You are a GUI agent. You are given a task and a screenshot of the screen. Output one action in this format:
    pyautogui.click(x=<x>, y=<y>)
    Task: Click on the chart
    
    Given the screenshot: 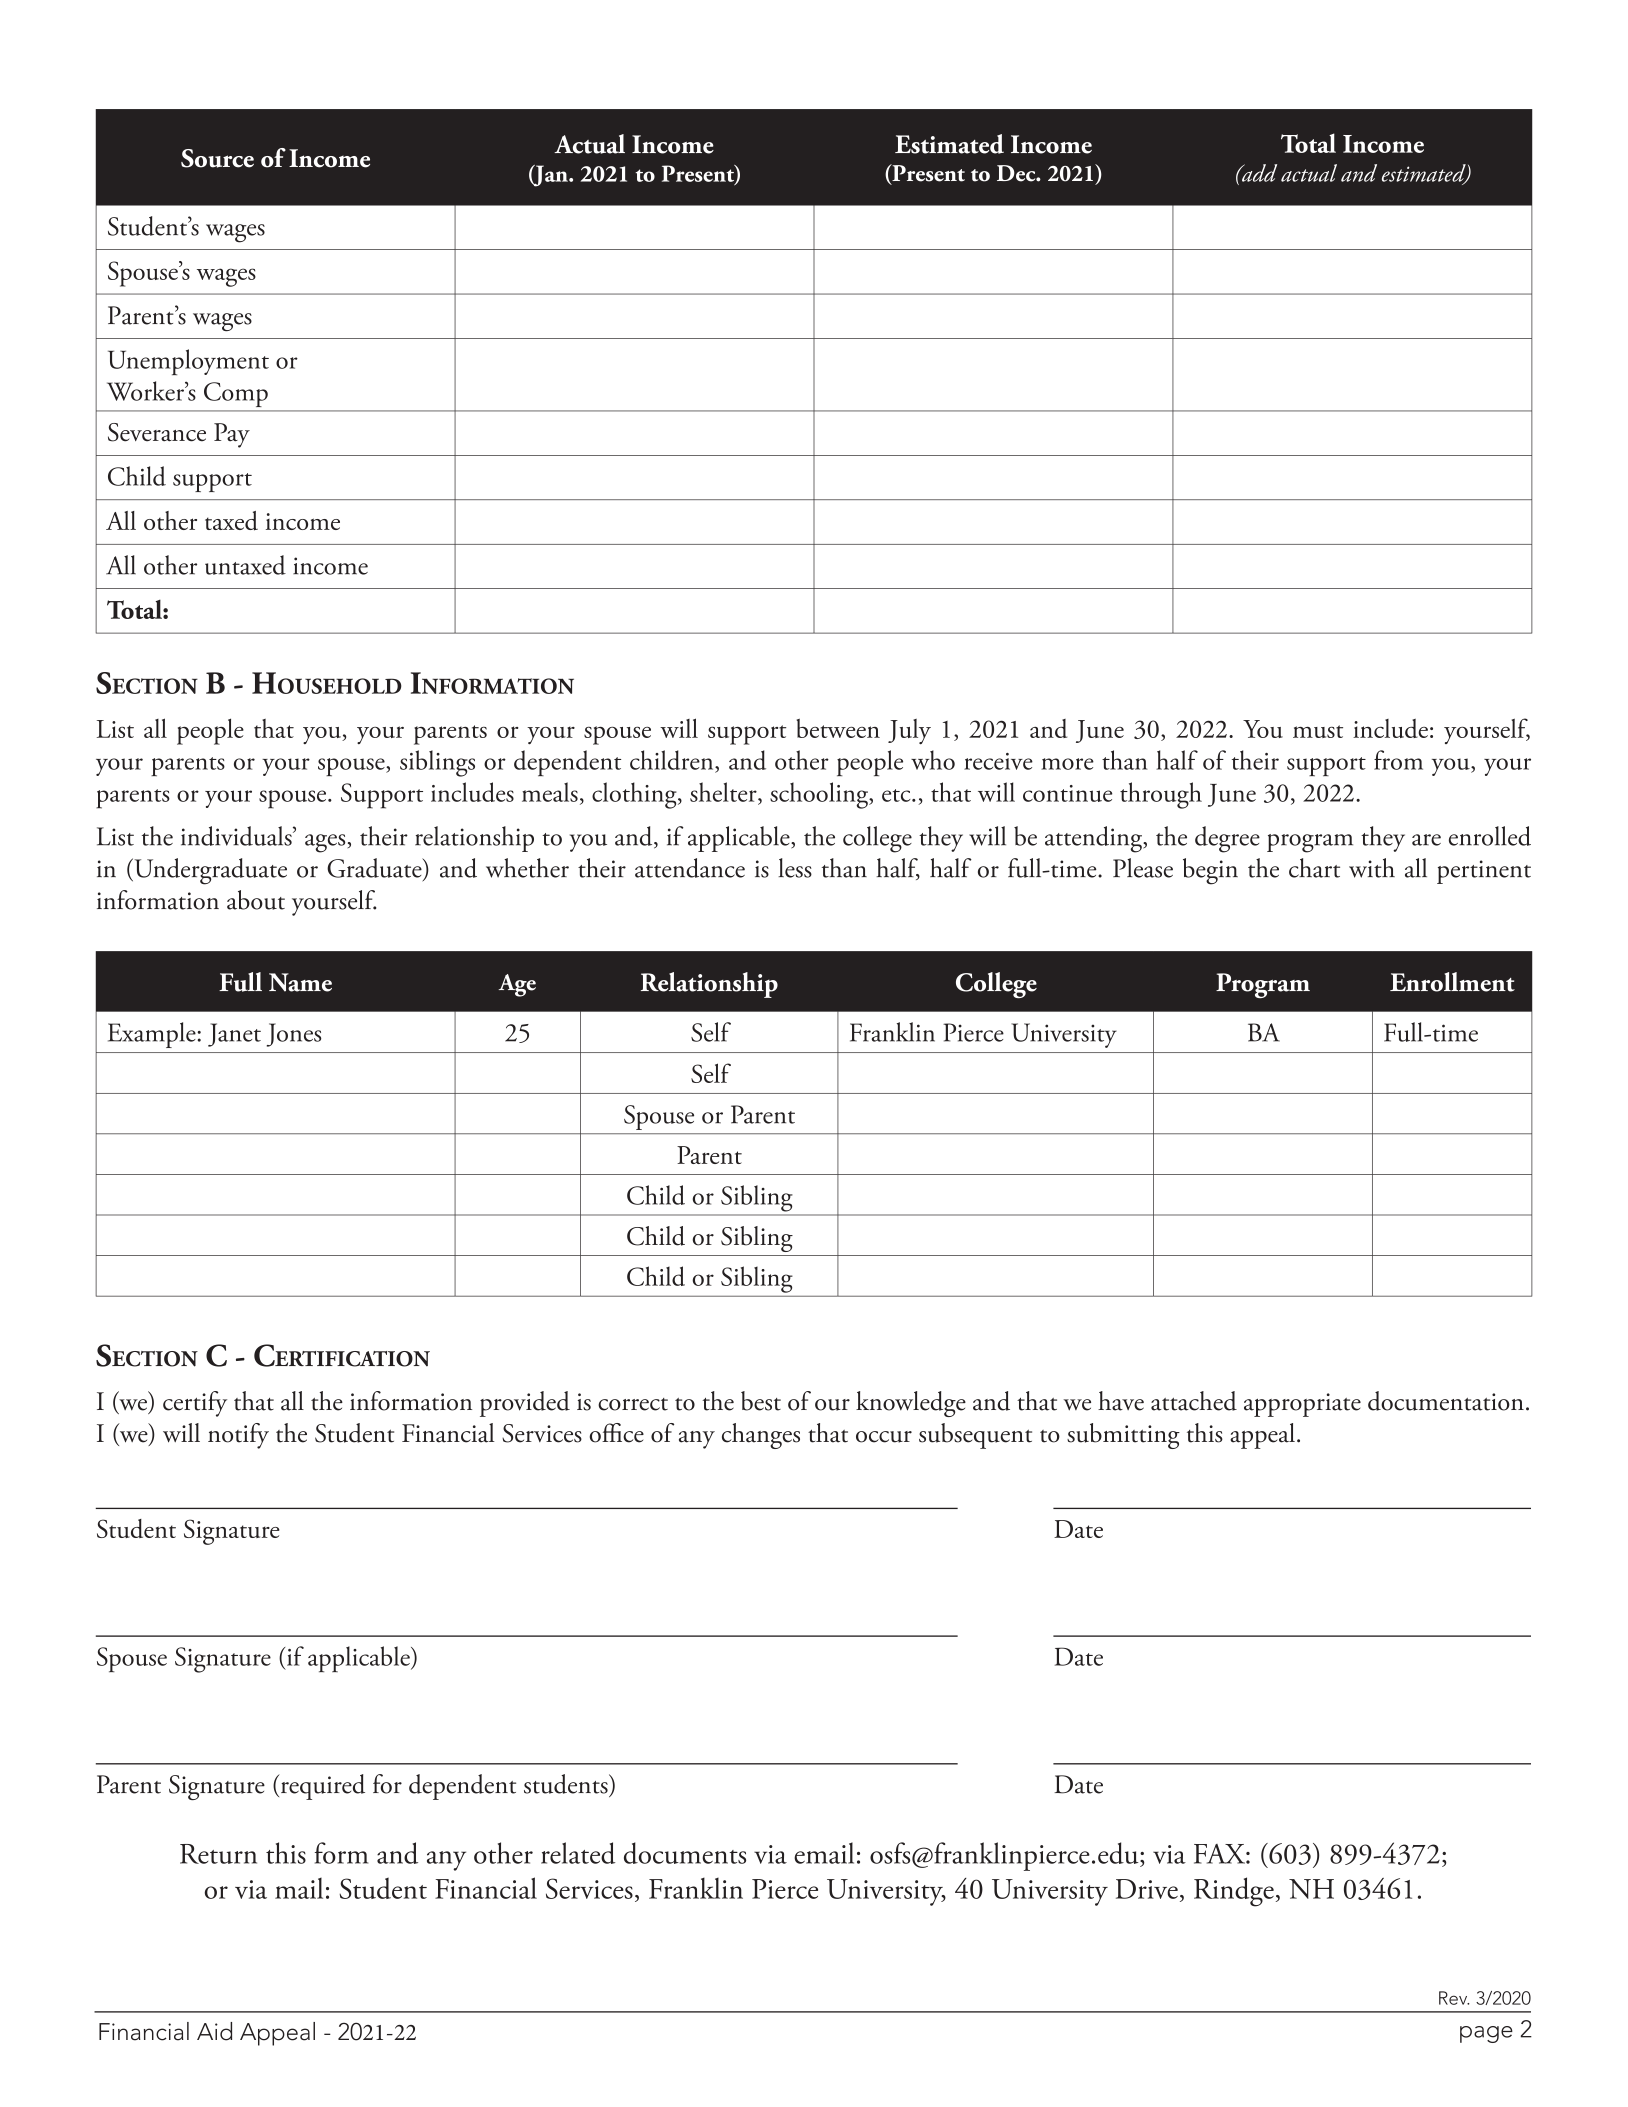 What is the action you would take?
    pyautogui.click(x=1314, y=868)
